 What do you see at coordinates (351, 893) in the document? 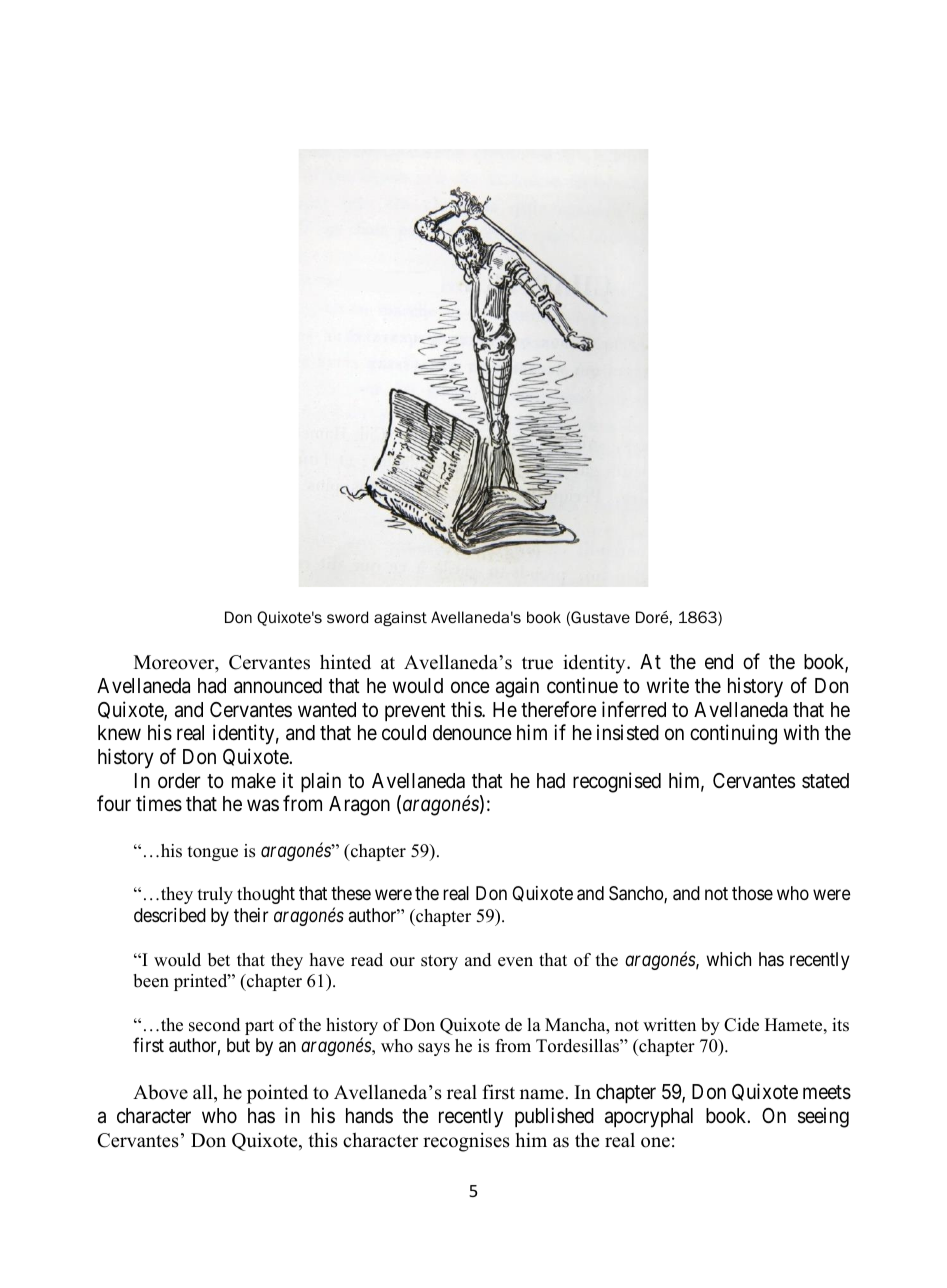
I see `these` at bounding box center [351, 893].
